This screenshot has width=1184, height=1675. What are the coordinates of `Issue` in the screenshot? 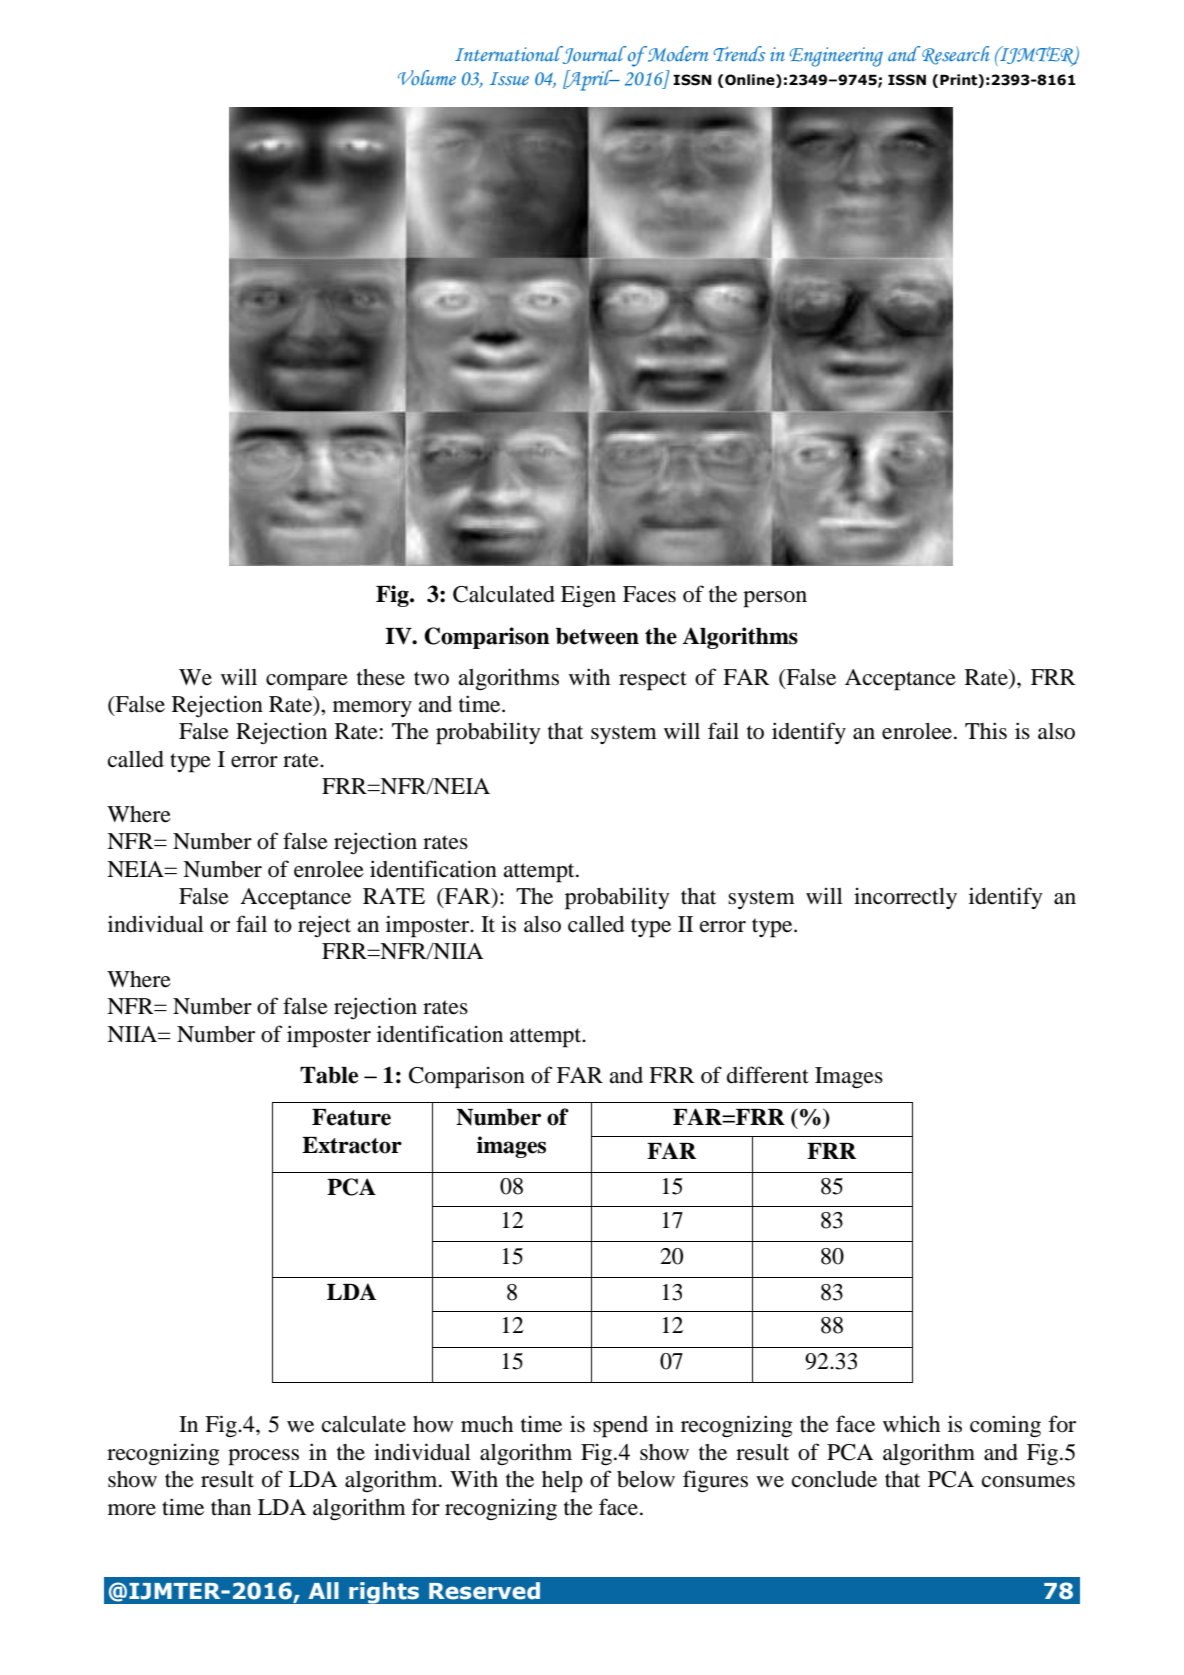 It's located at (509, 79).
